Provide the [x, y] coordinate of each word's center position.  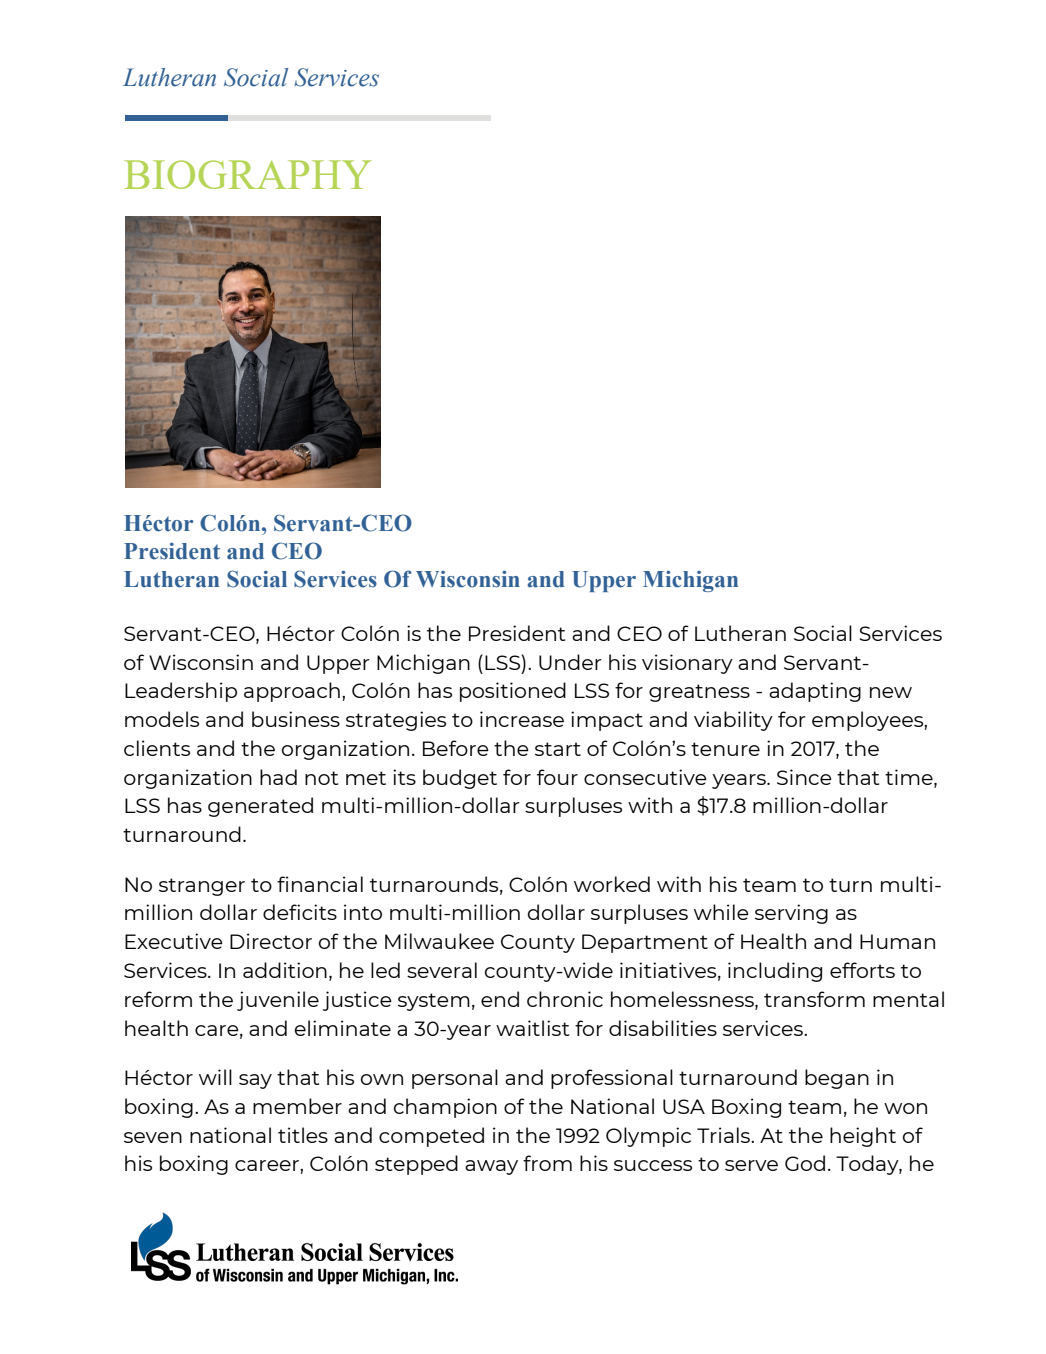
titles [303, 1135]
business [296, 719]
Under [570, 662]
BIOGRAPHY [248, 174]
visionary [687, 664]
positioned [513, 692]
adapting [815, 692]
